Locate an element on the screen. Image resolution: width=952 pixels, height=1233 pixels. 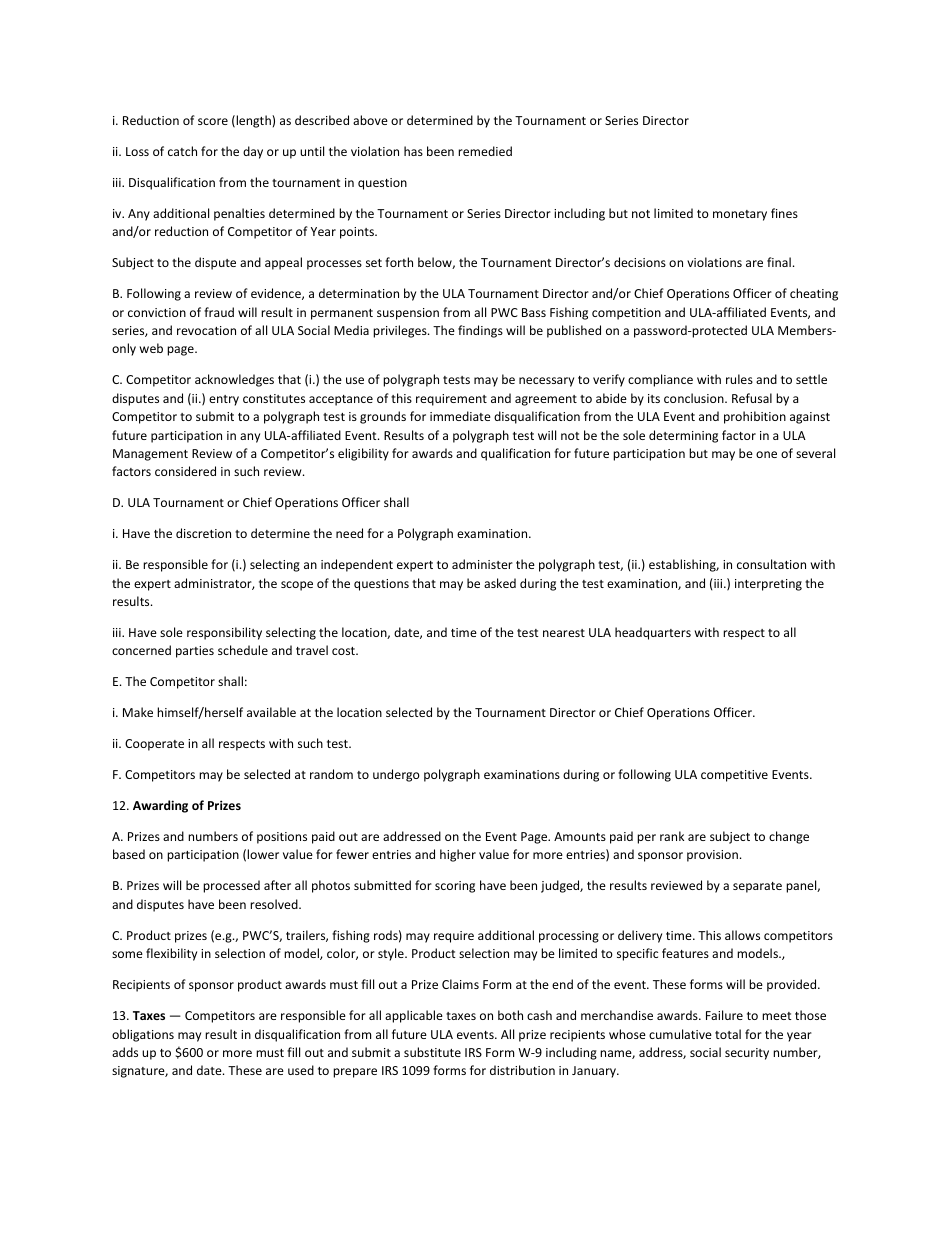
monetary is located at coordinates (740, 215).
